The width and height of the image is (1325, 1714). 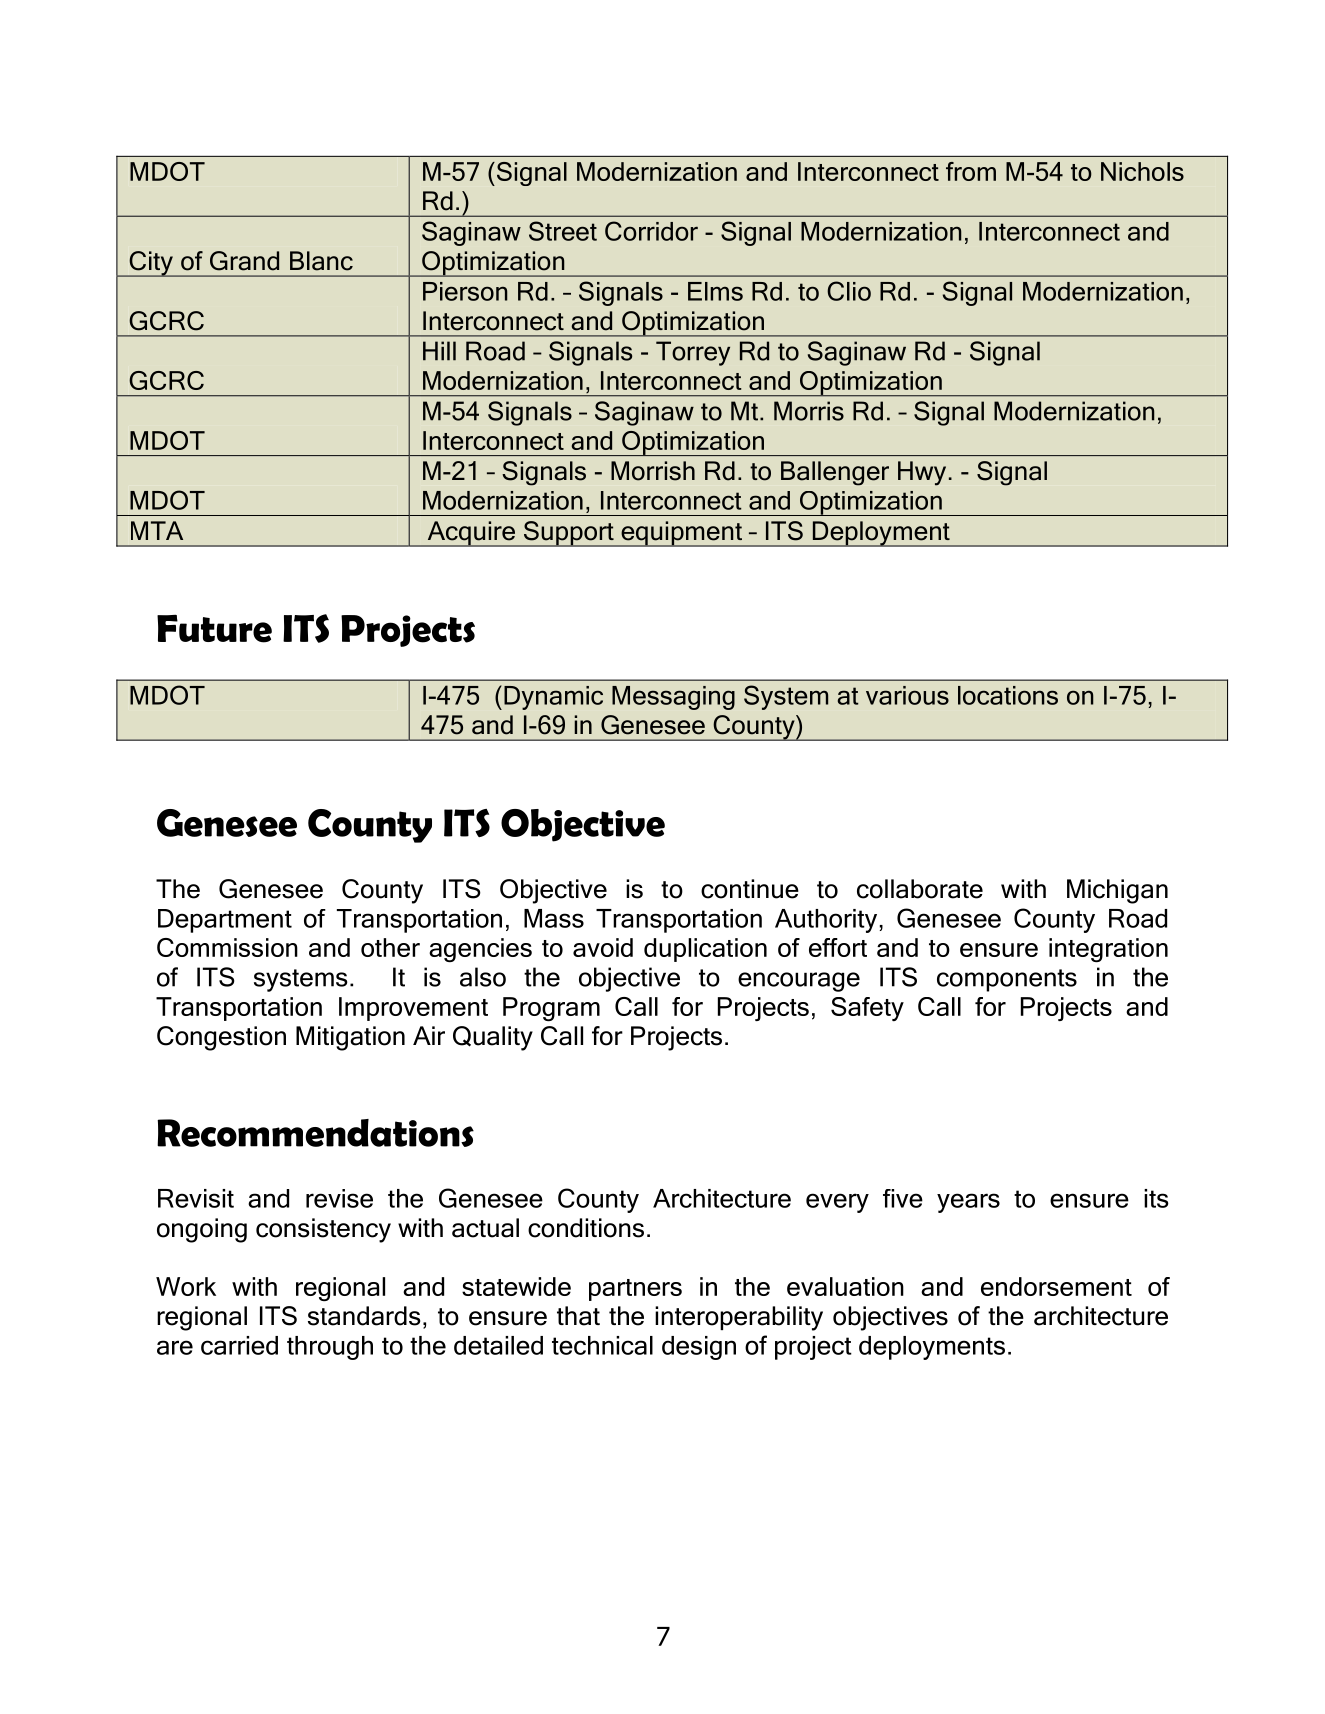 I want to click on from, so click(x=971, y=171).
